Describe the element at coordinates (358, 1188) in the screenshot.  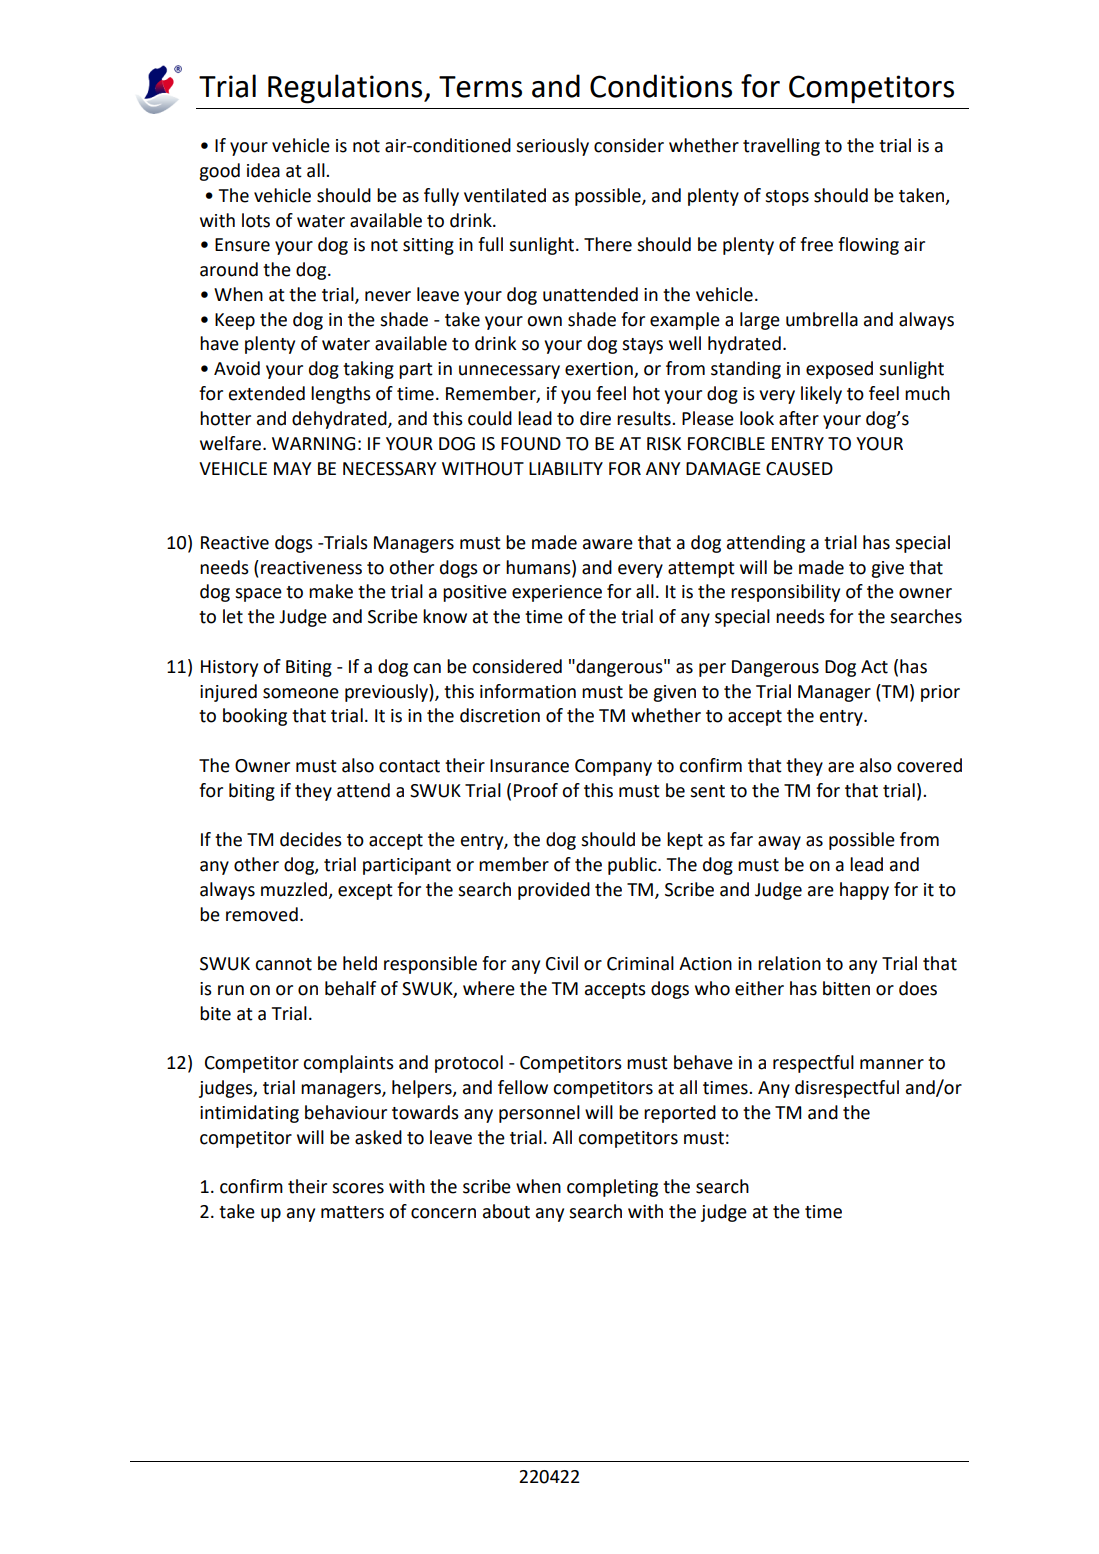
I see `scores` at that location.
